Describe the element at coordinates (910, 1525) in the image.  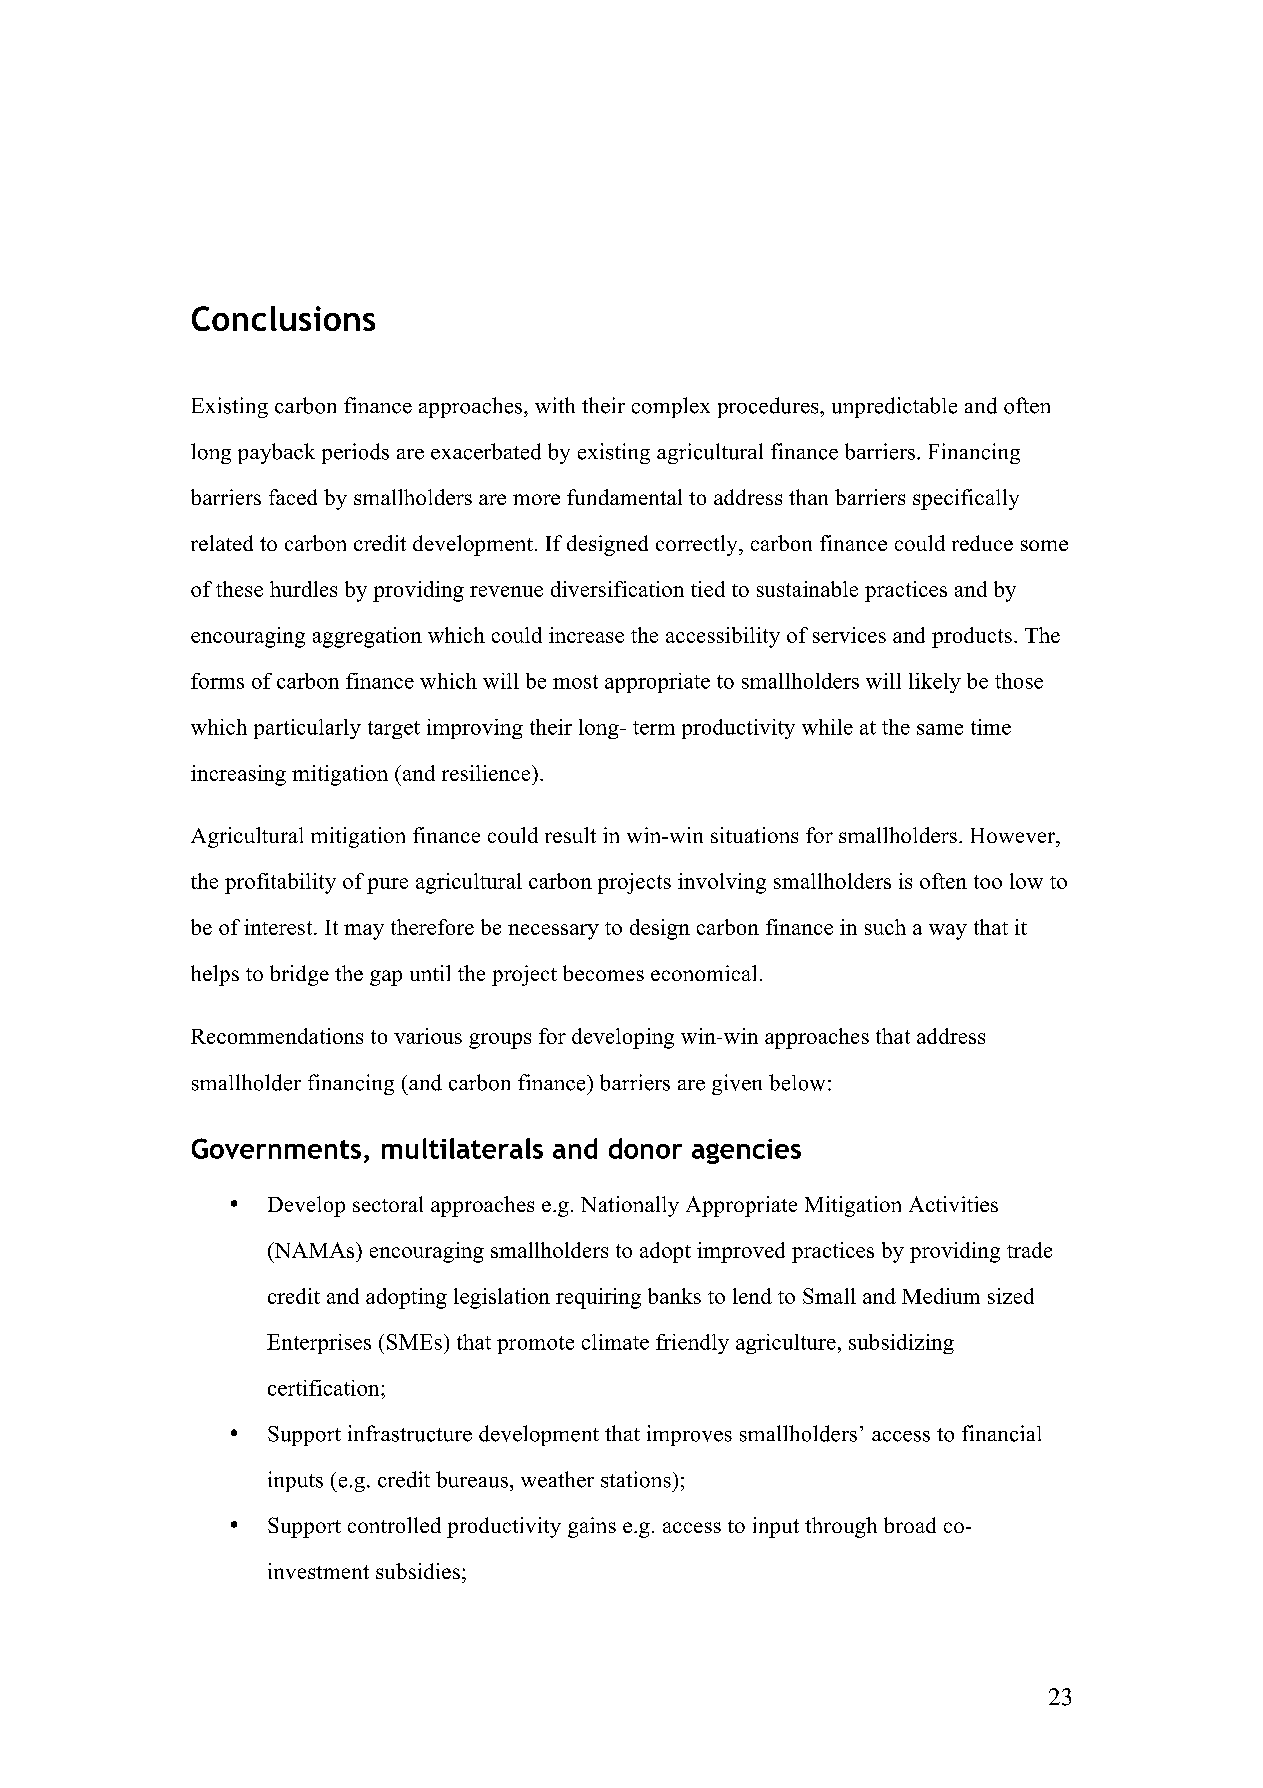
I see `broad` at that location.
